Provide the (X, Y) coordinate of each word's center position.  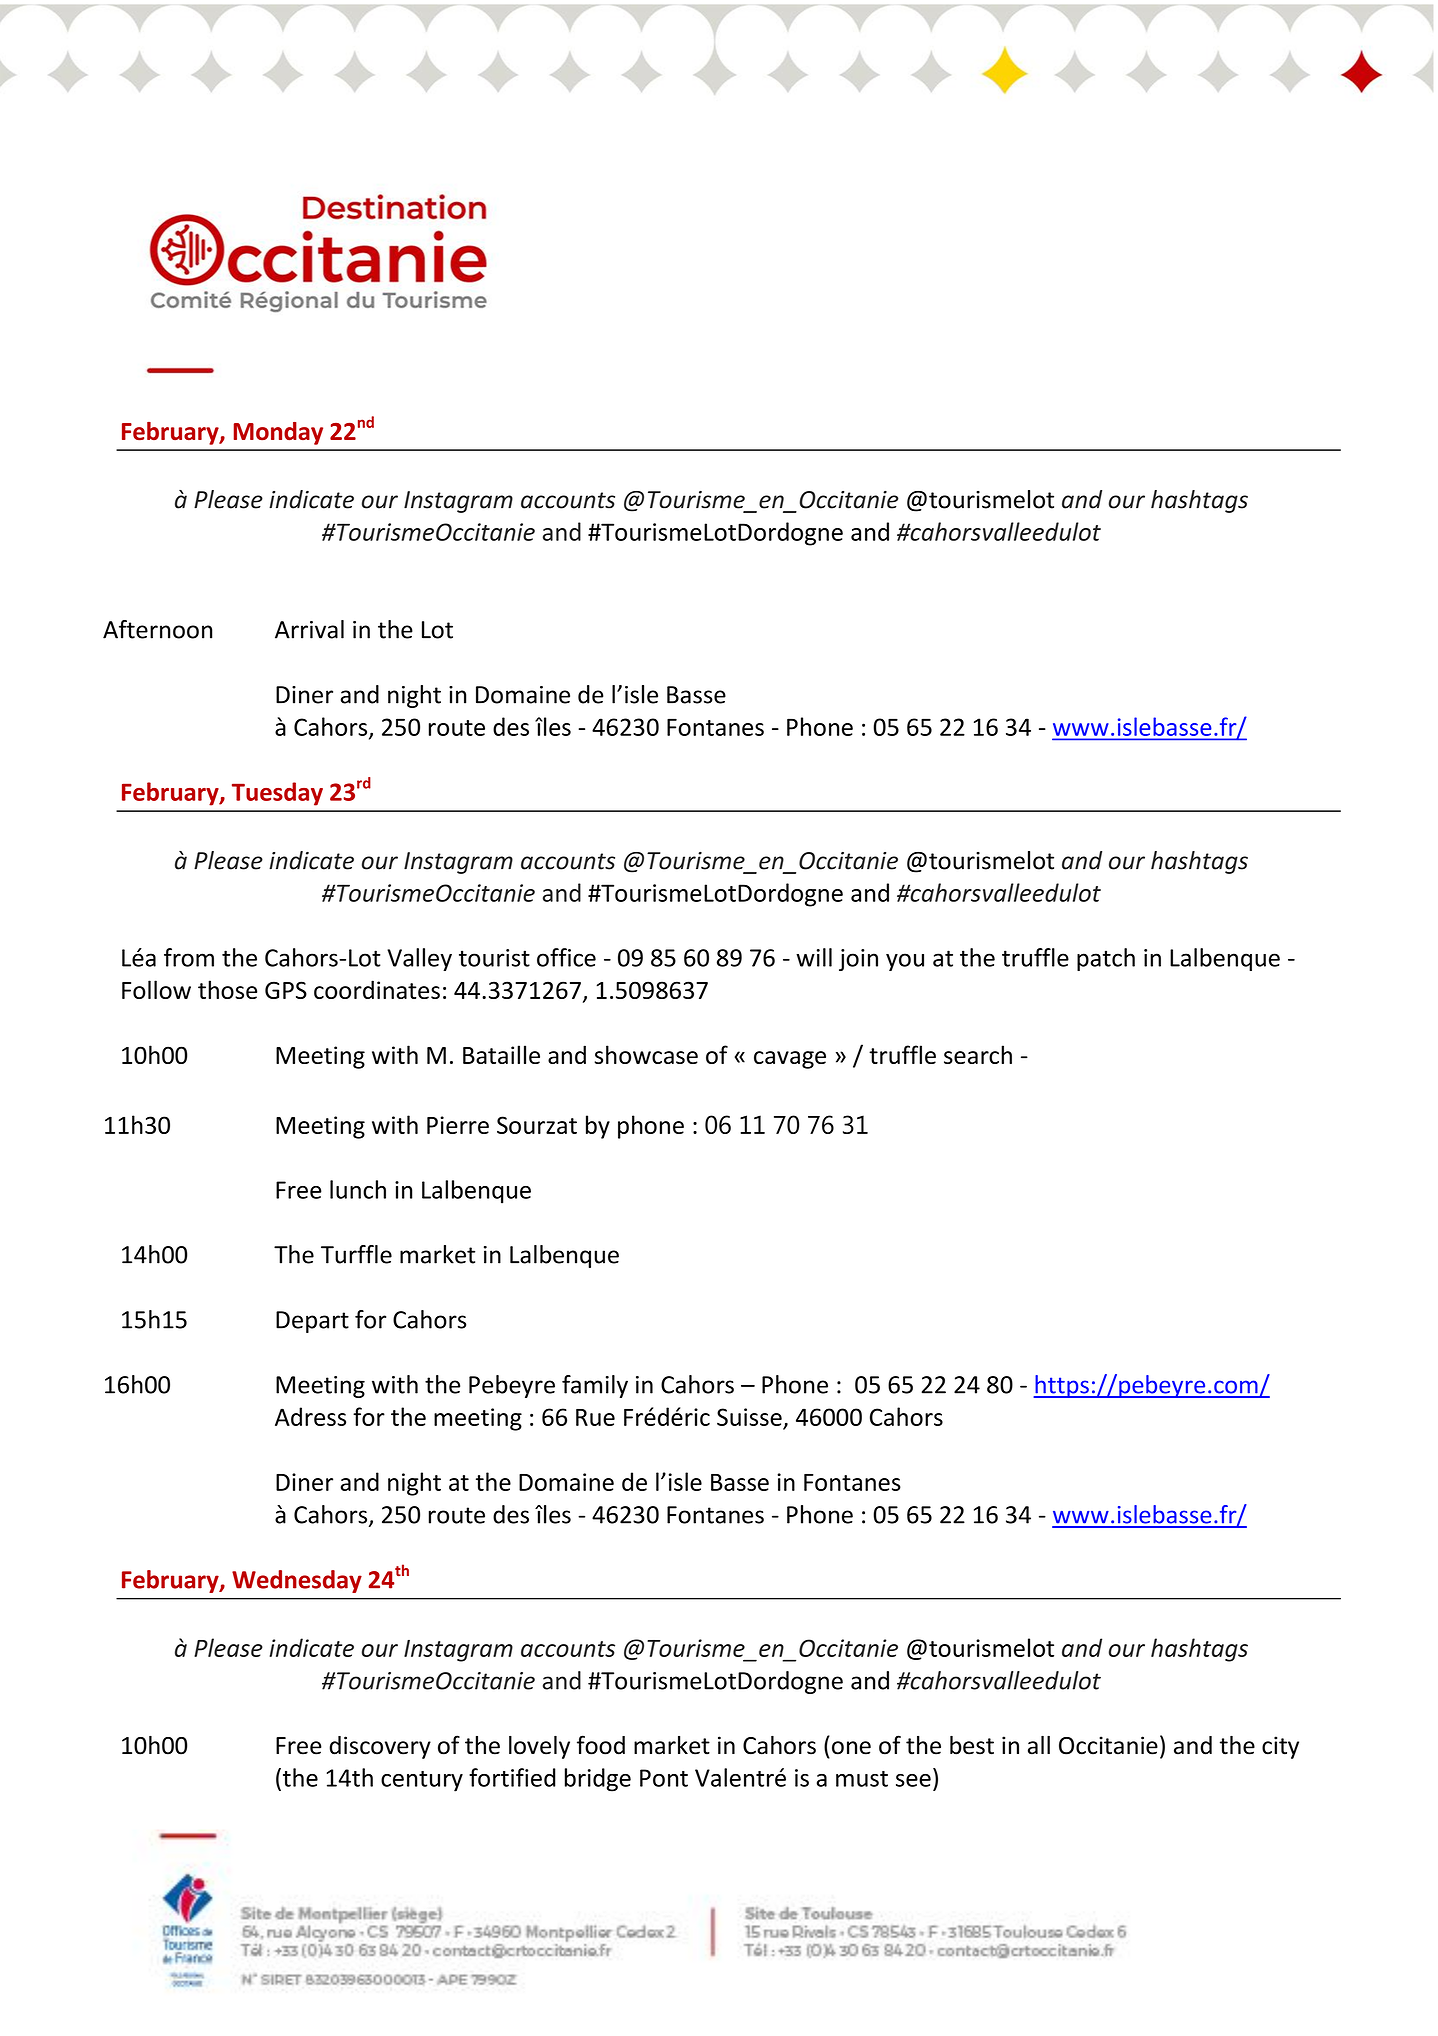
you (905, 962)
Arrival (309, 629)
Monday (278, 433)
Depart (312, 1322)
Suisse (749, 1417)
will (814, 957)
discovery (380, 1747)
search (978, 1054)
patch (1106, 959)
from (189, 957)
